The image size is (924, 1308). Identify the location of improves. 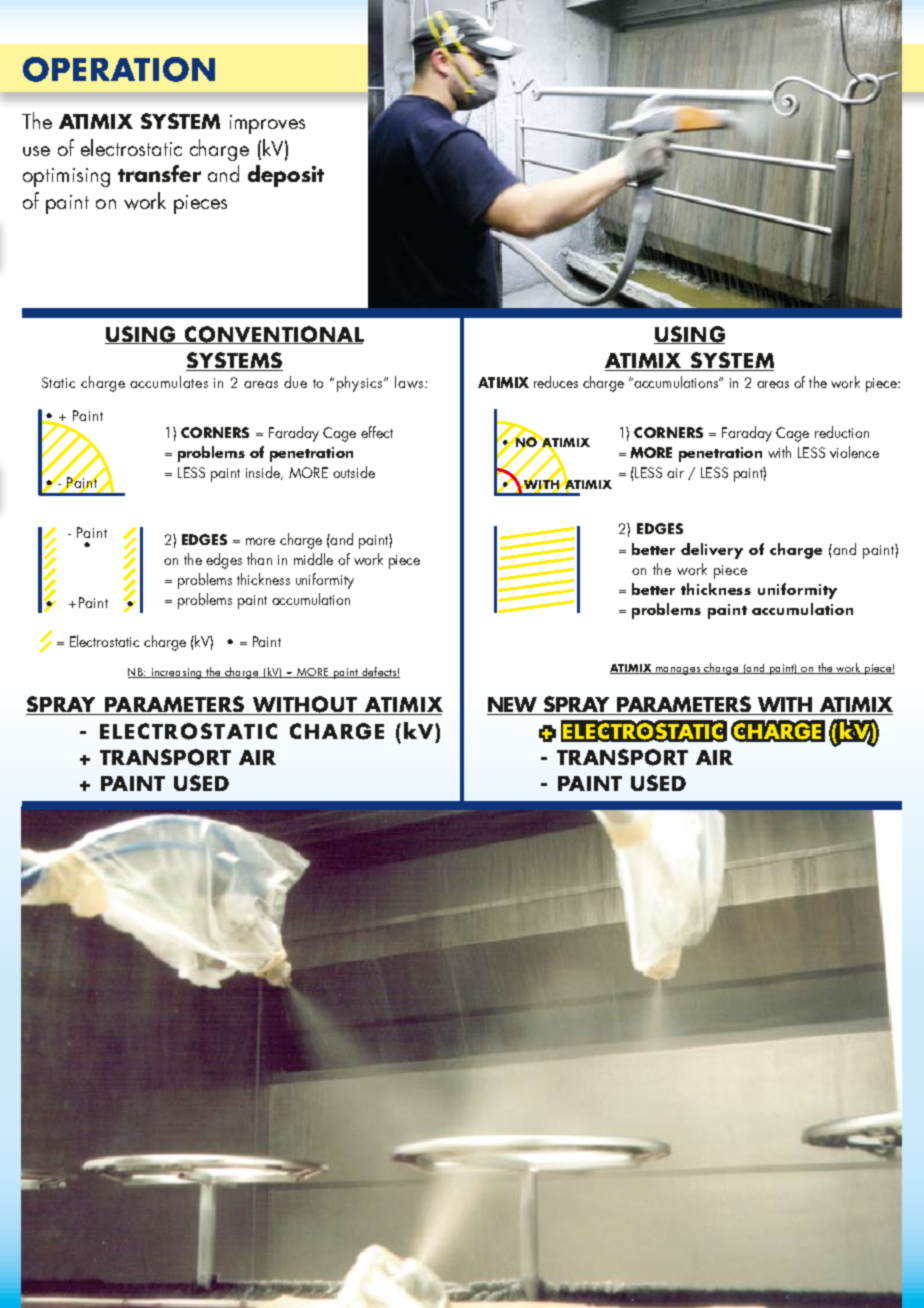
(267, 124).
